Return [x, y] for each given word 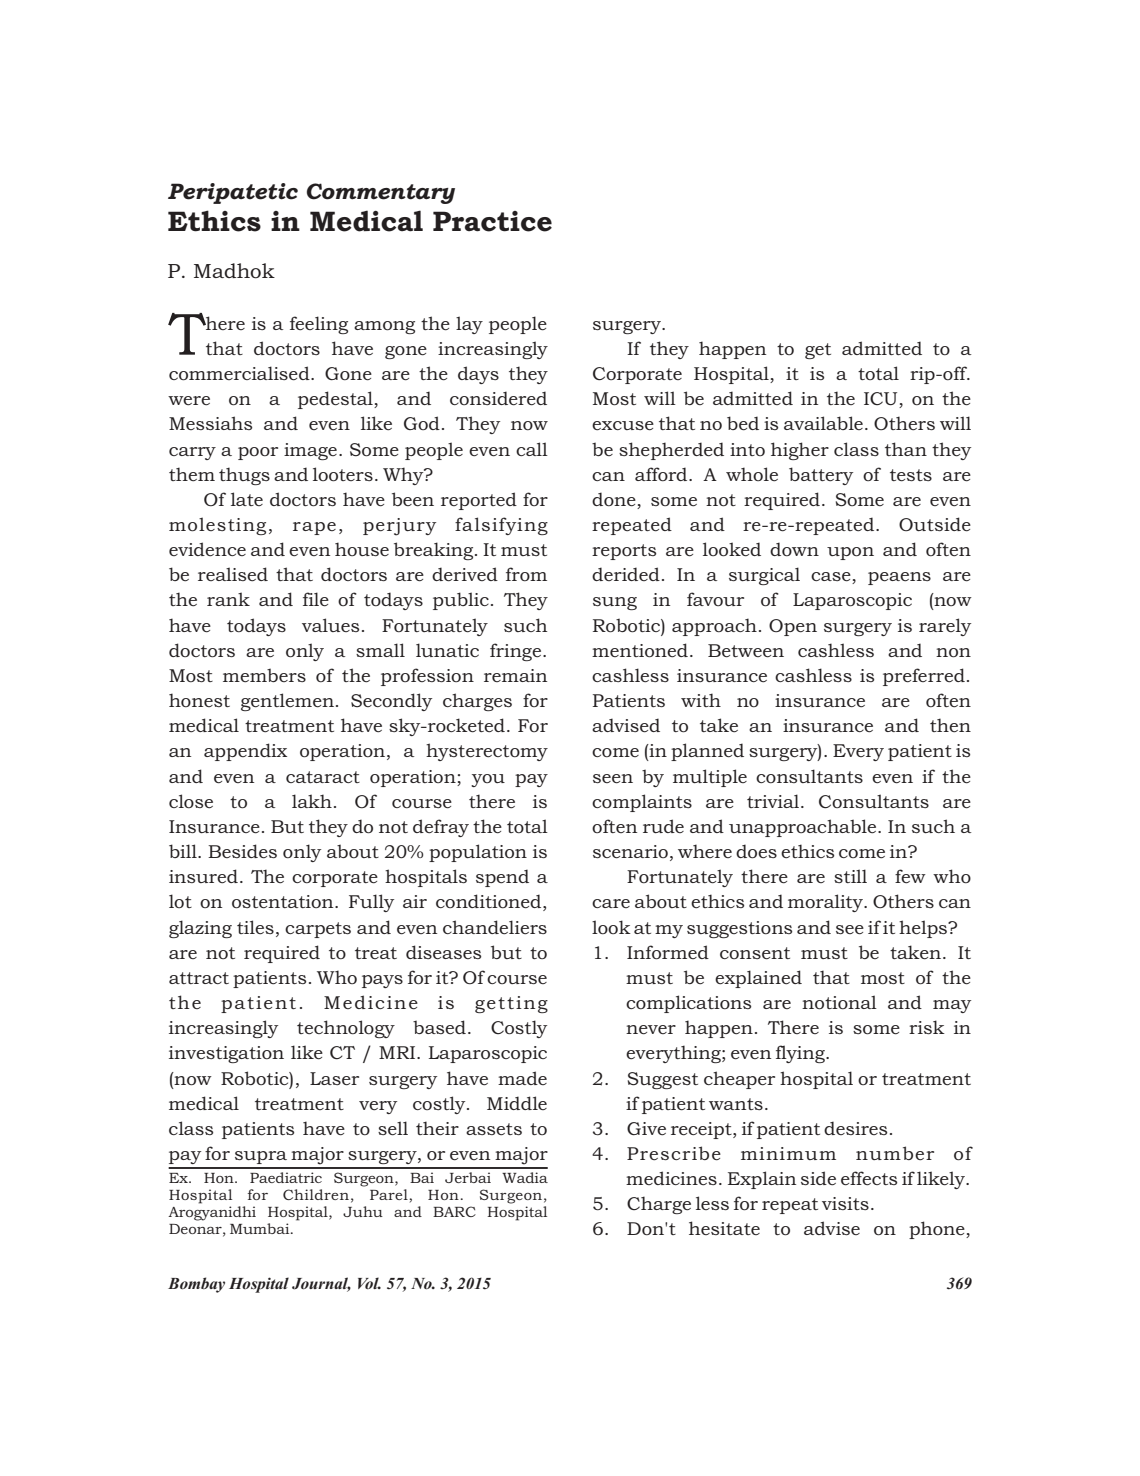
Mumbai [261, 1228]
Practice [492, 221]
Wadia [525, 1177]
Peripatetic [233, 193]
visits [845, 1203]
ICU [882, 400]
